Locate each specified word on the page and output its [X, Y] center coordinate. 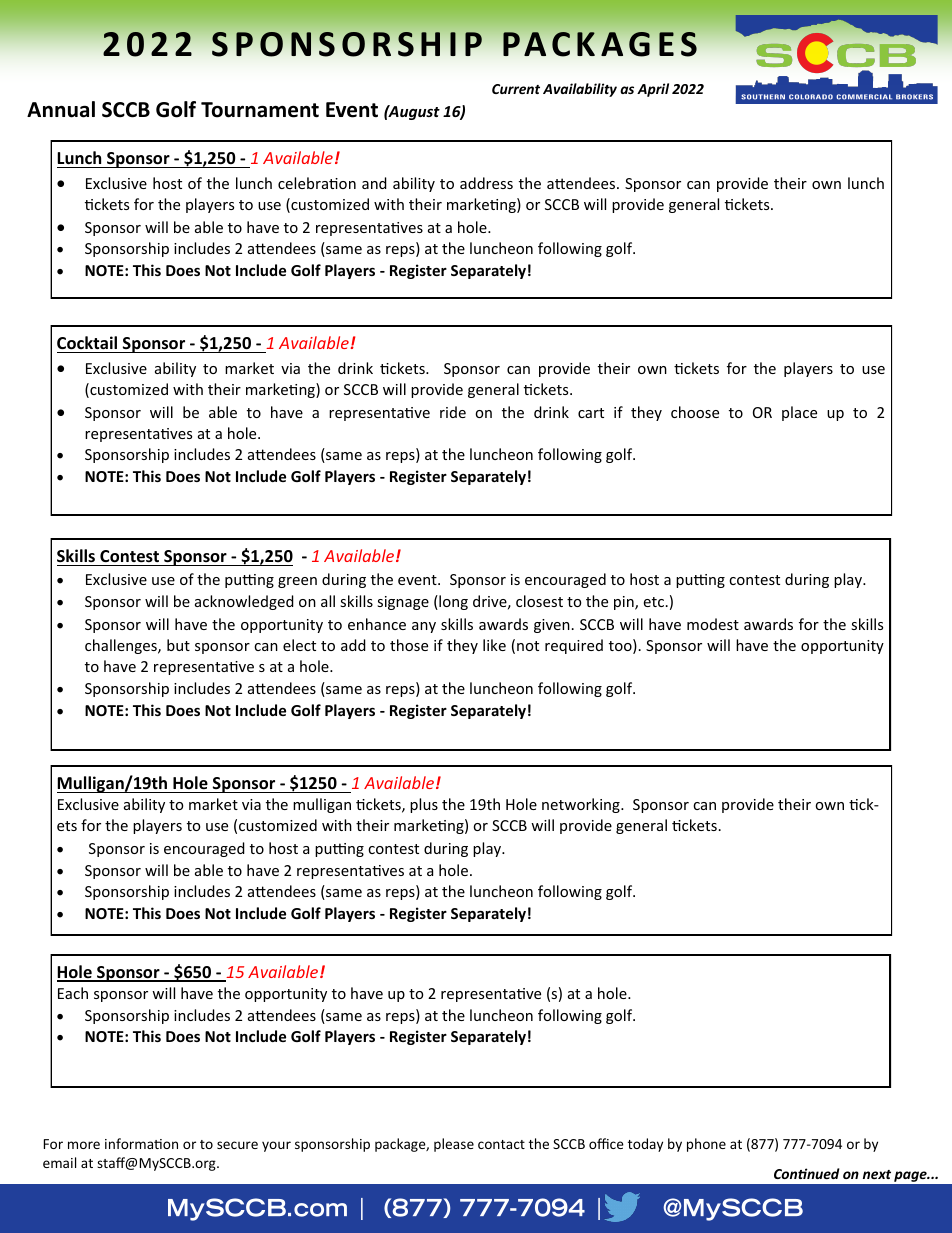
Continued [807, 1173]
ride [453, 412]
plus [424, 805]
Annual [61, 109]
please [454, 1145]
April [653, 90]
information [141, 1143]
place [799, 413]
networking [582, 805]
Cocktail [87, 343]
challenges [122, 646]
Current [516, 89]
